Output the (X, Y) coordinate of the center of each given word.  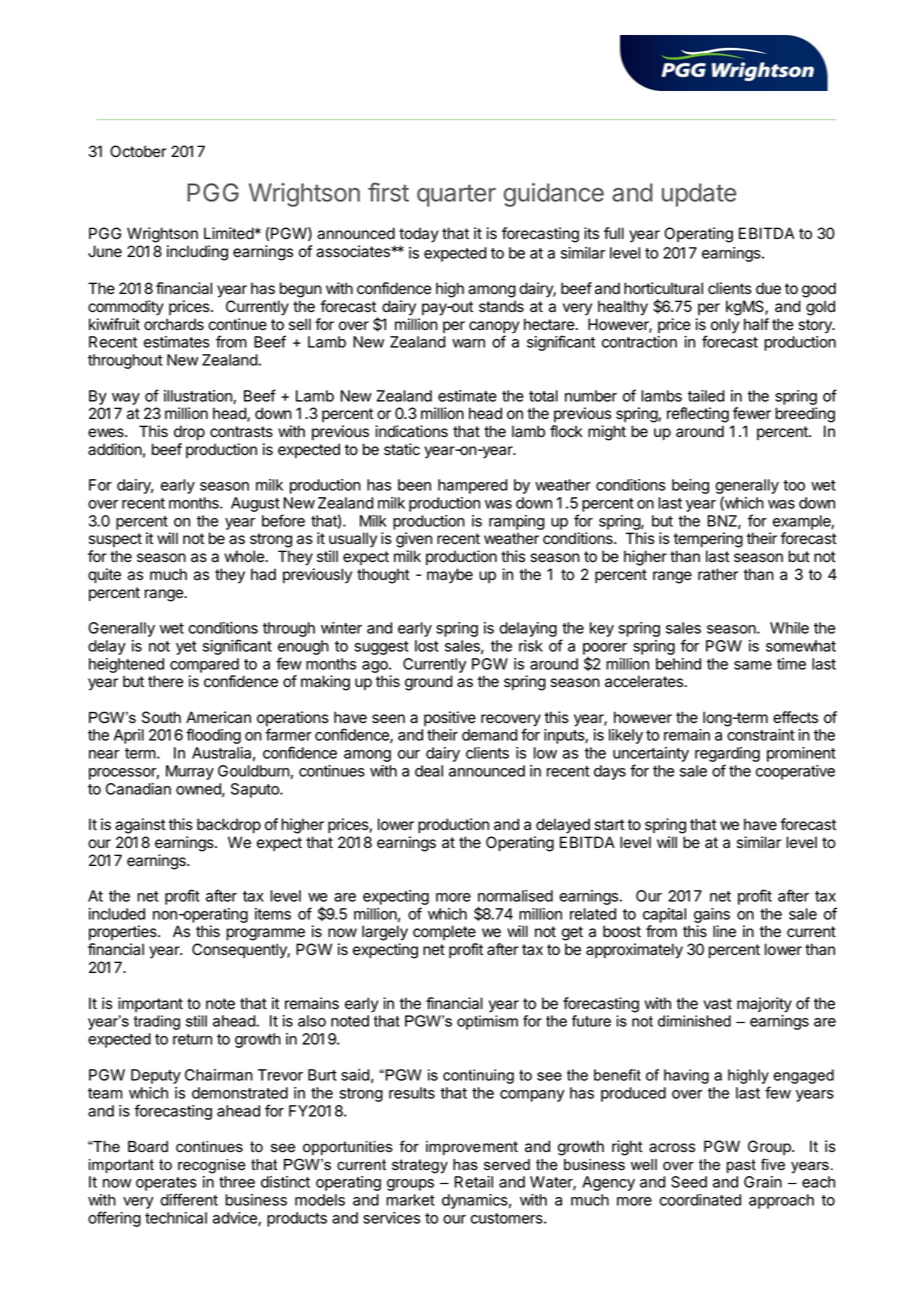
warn (468, 343)
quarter (456, 195)
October (138, 151)
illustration (199, 397)
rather (718, 574)
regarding (727, 756)
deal (429, 771)
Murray (190, 772)
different (189, 1199)
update (699, 195)
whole (244, 556)
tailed (706, 396)
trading (157, 1022)
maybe (450, 576)
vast (718, 1004)
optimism (487, 1022)
